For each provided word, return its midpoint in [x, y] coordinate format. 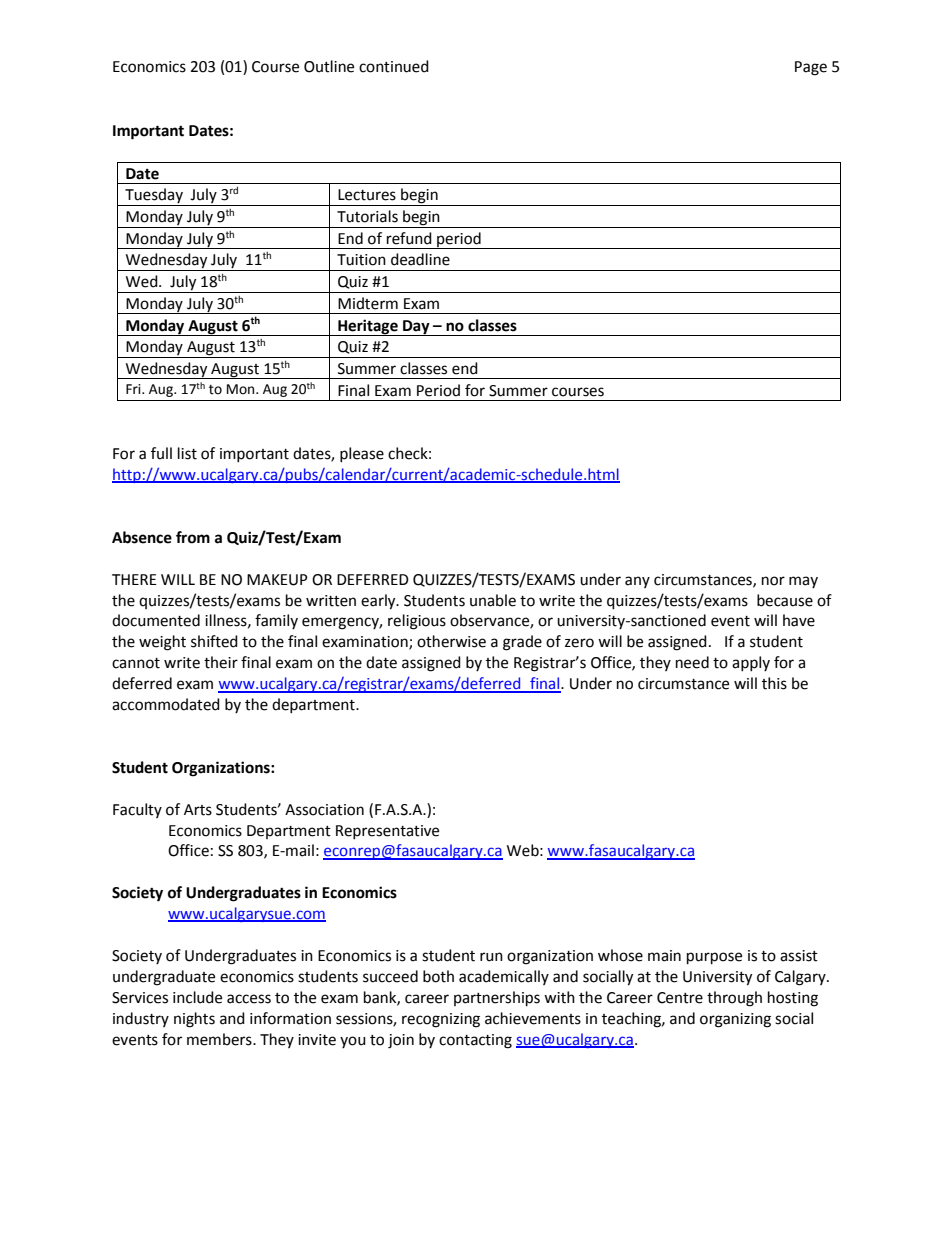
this [774, 683]
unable [493, 600]
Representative [387, 832]
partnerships [497, 999]
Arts [198, 810]
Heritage [368, 327]
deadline [420, 259]
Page [811, 68]
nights [194, 1020]
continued [394, 66]
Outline [329, 66]
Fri [134, 389]
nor [773, 581]
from [193, 537]
